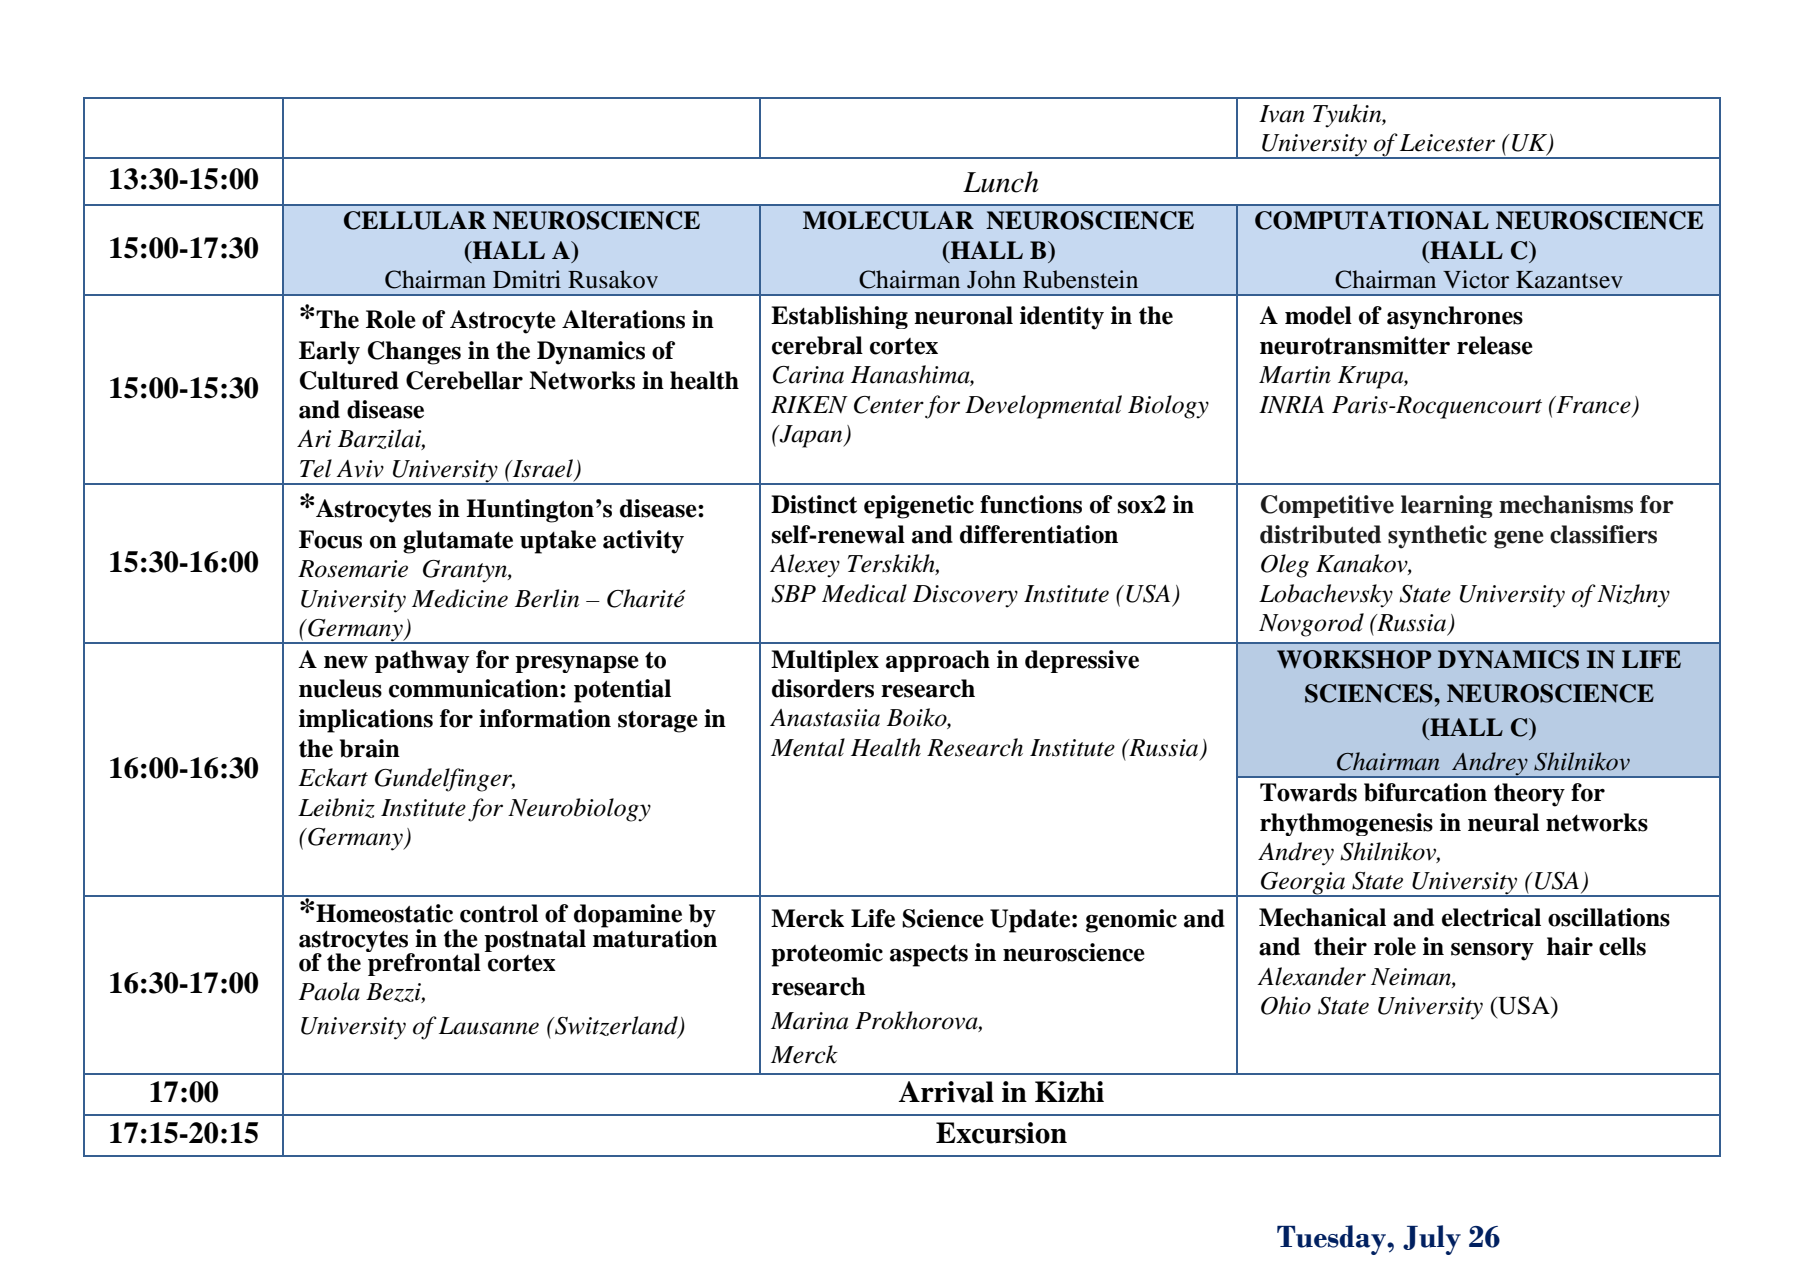 Image resolution: width=1811 pixels, height=1281 pixels. What do you see at coordinates (1001, 1133) in the page?
I see `Excursion` at bounding box center [1001, 1133].
